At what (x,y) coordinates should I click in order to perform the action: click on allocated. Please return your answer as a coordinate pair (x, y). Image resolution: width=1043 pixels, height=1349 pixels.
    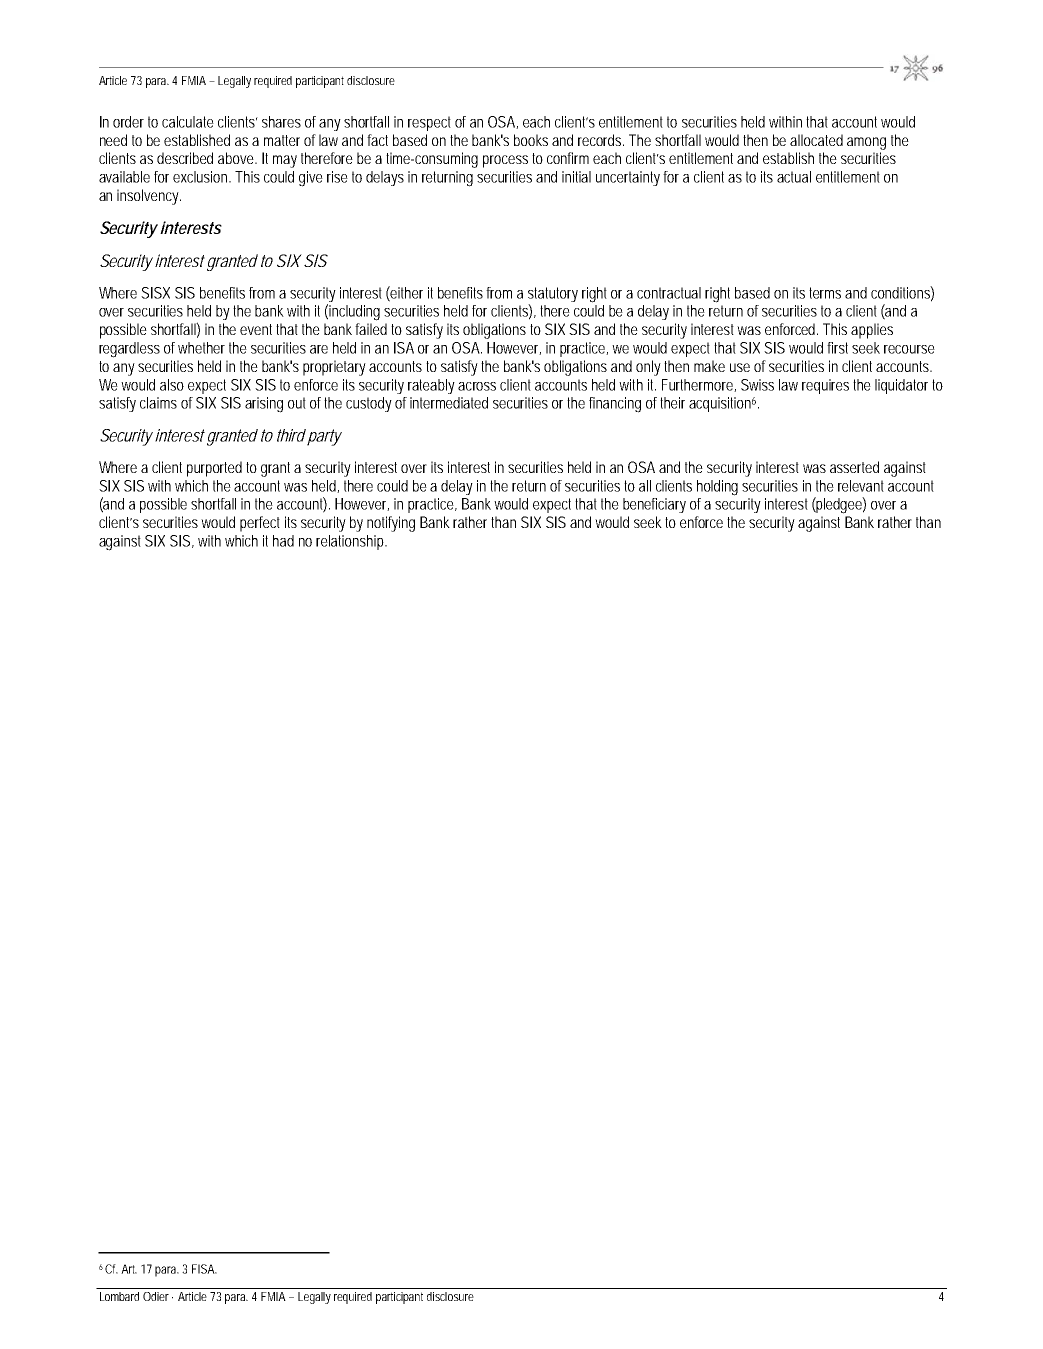
    Looking at the image, I should click on (816, 140).
